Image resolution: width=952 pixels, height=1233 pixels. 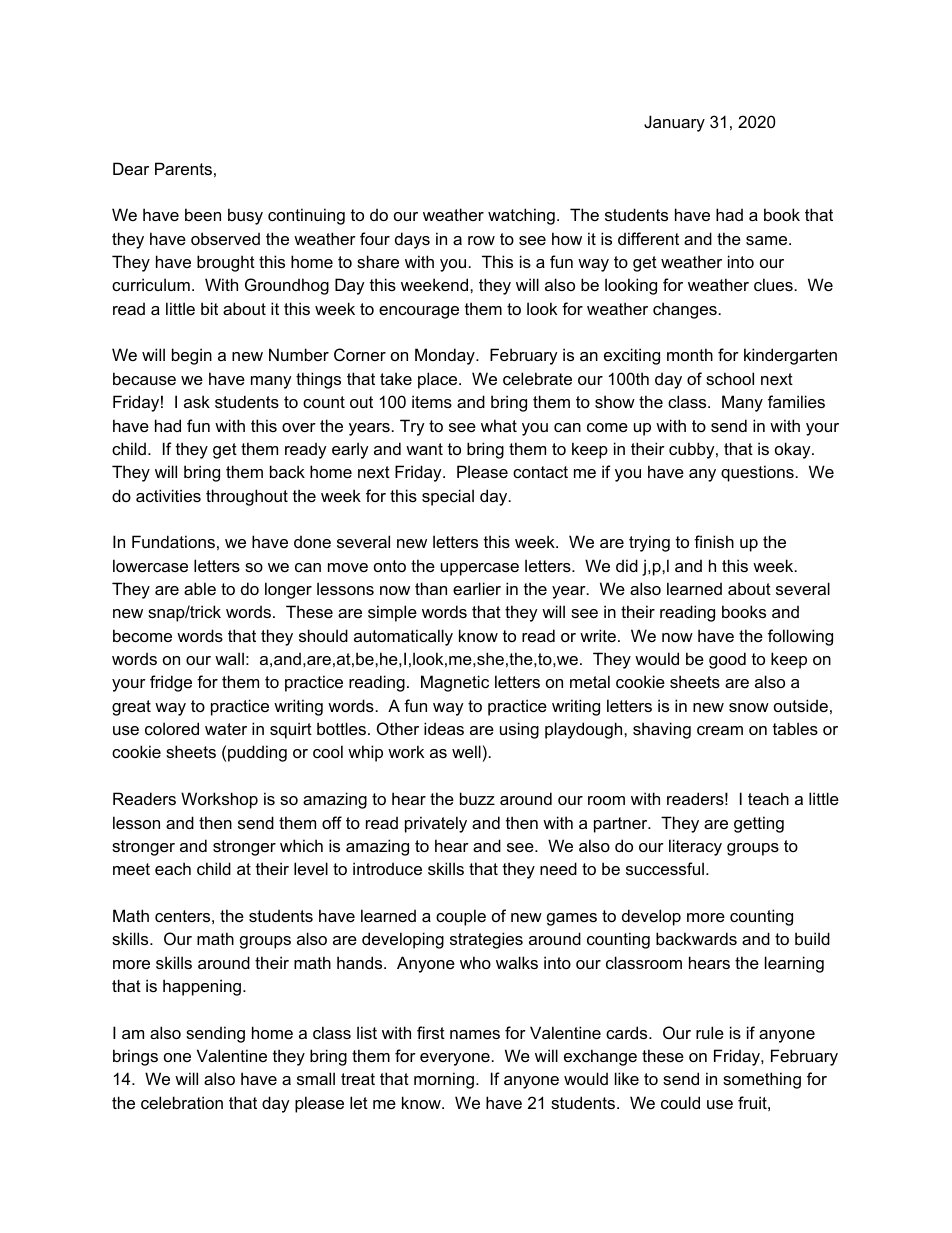 What do you see at coordinates (727, 660) in the screenshot?
I see `good` at bounding box center [727, 660].
